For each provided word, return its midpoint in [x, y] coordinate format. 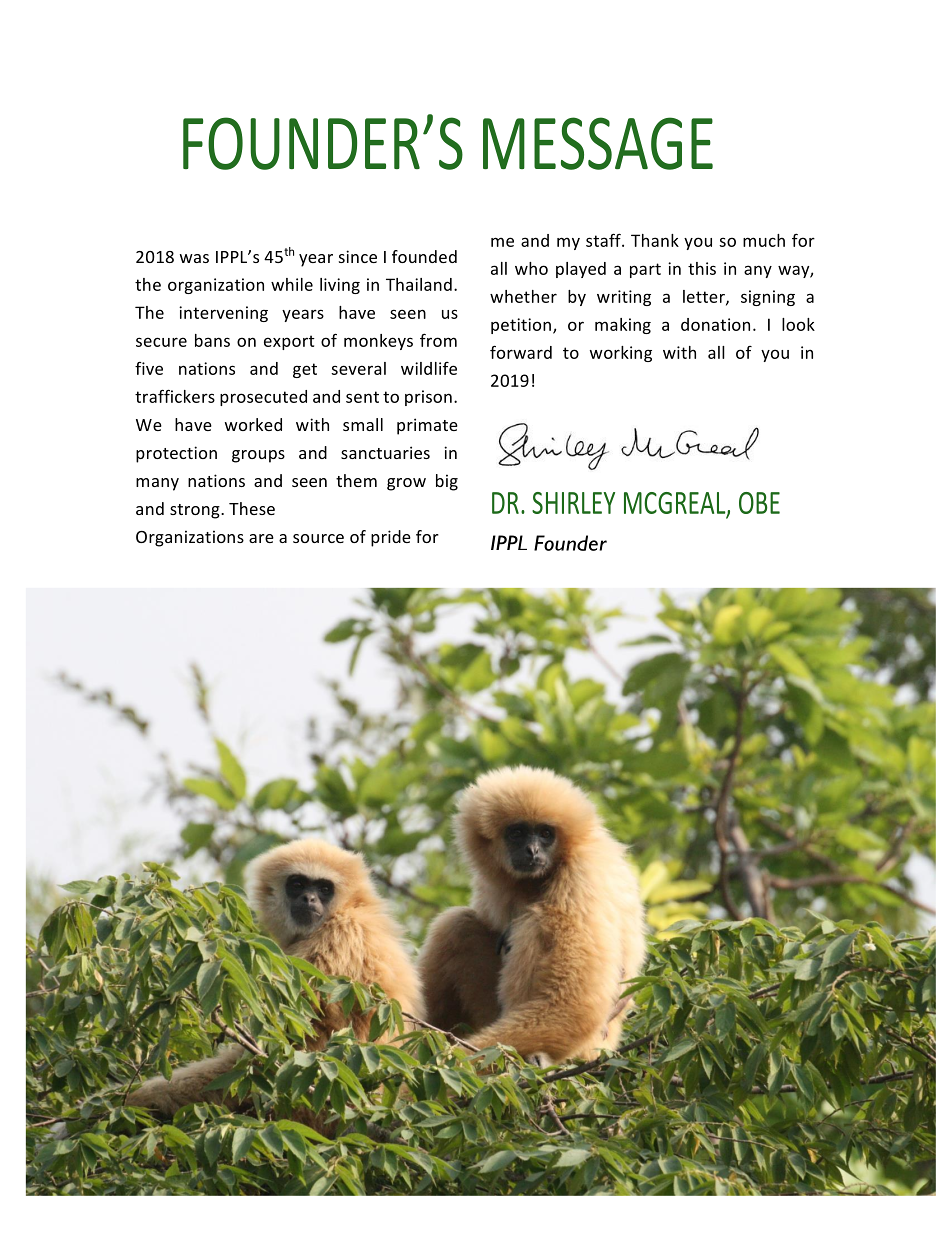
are [261, 538]
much [764, 240]
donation [715, 324]
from [438, 340]
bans [212, 340]
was [194, 258]
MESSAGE [598, 143]
